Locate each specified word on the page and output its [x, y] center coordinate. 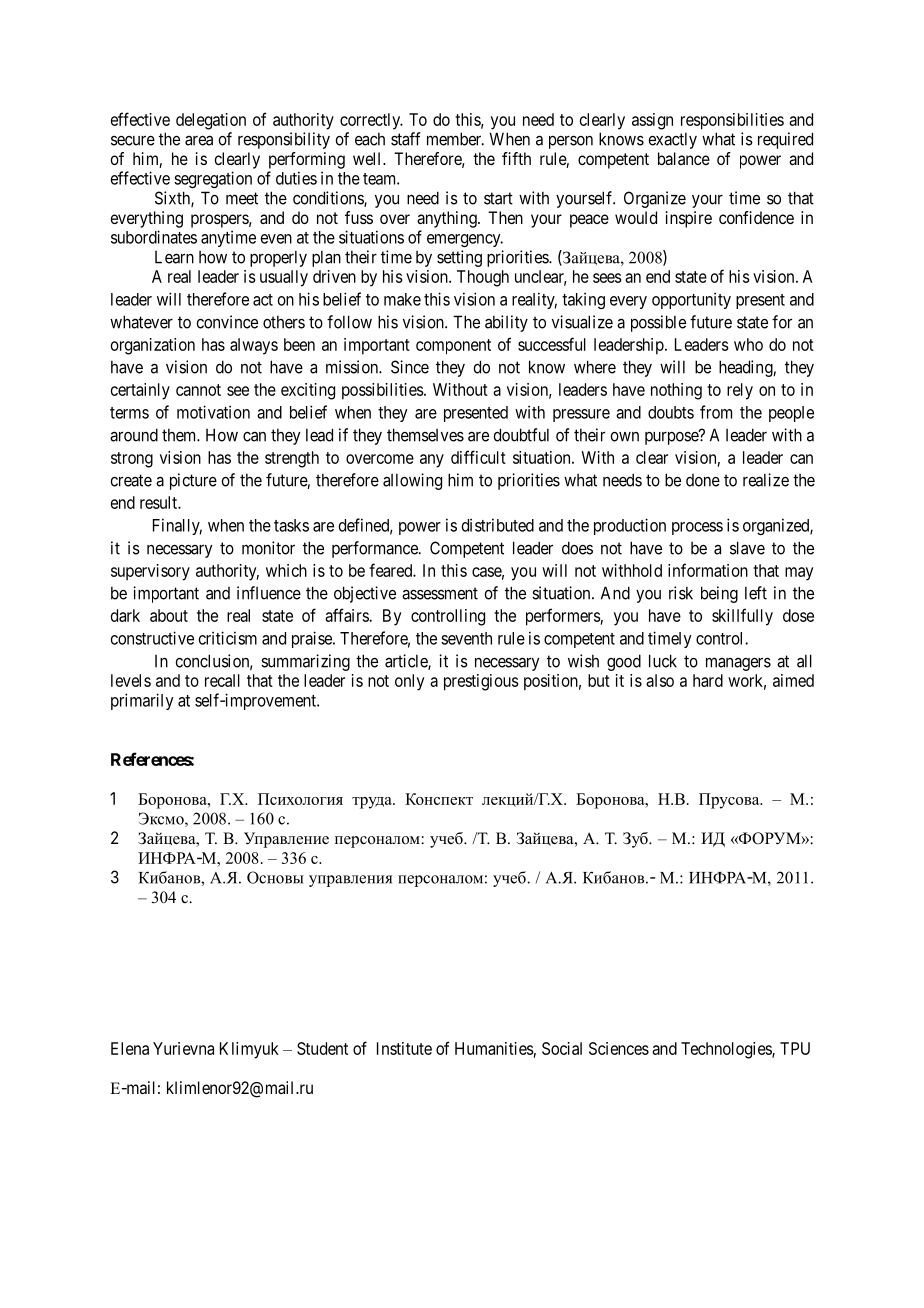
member [455, 139]
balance [684, 158]
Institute [404, 1048]
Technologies [727, 1050]
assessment [440, 593]
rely [740, 391]
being [719, 594]
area [199, 140]
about [169, 615]
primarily [142, 701]
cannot [198, 390]
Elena [130, 1048]
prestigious [481, 682]
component [453, 347]
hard [708, 680]
